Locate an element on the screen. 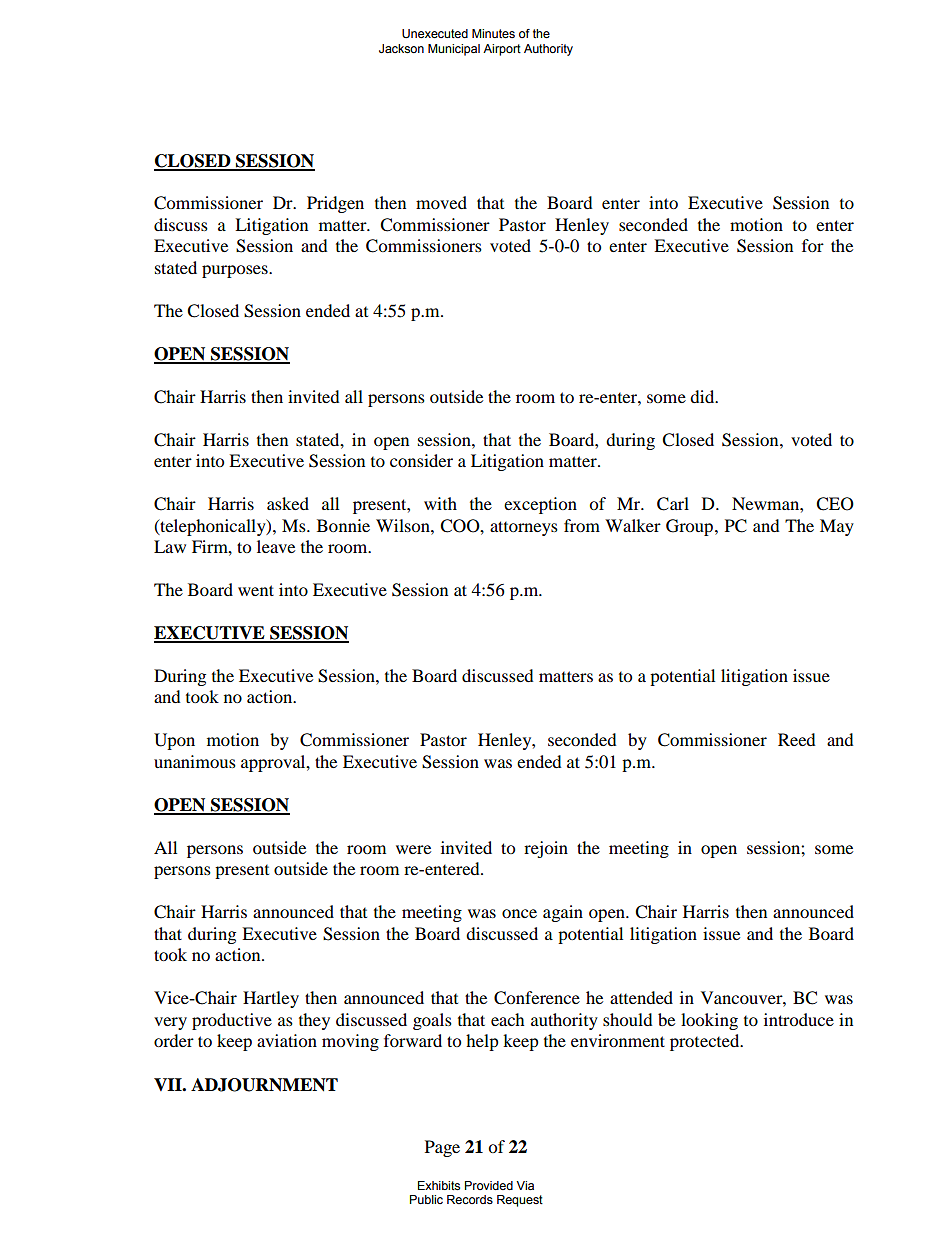  asked is located at coordinates (288, 503).
